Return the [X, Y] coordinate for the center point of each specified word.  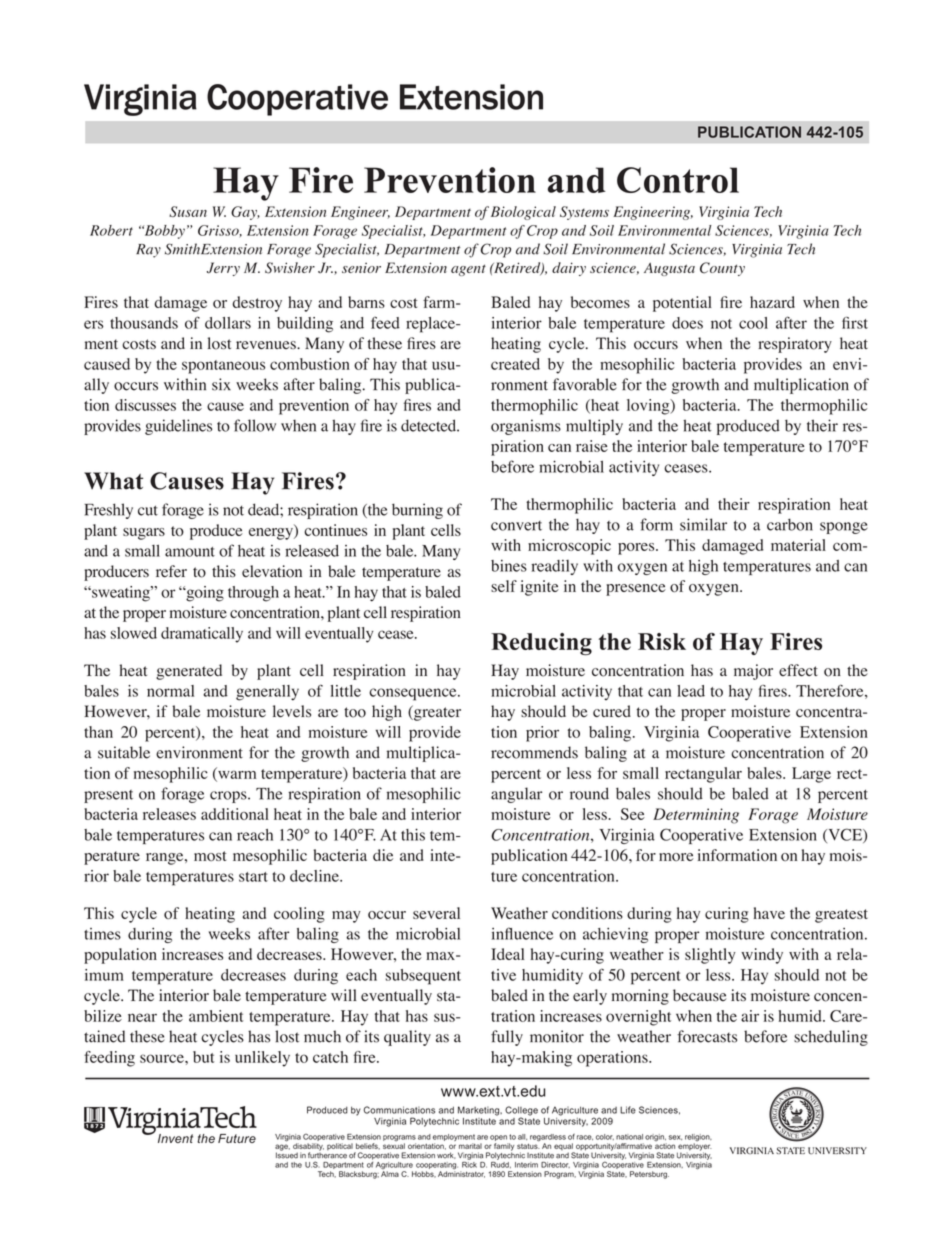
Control [678, 180]
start [253, 877]
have [769, 913]
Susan [188, 211]
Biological [523, 213]
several [436, 913]
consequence [414, 694]
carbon [790, 524]
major [753, 672]
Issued [287, 1154]
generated [189, 672]
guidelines [178, 427]
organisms [526, 427]
